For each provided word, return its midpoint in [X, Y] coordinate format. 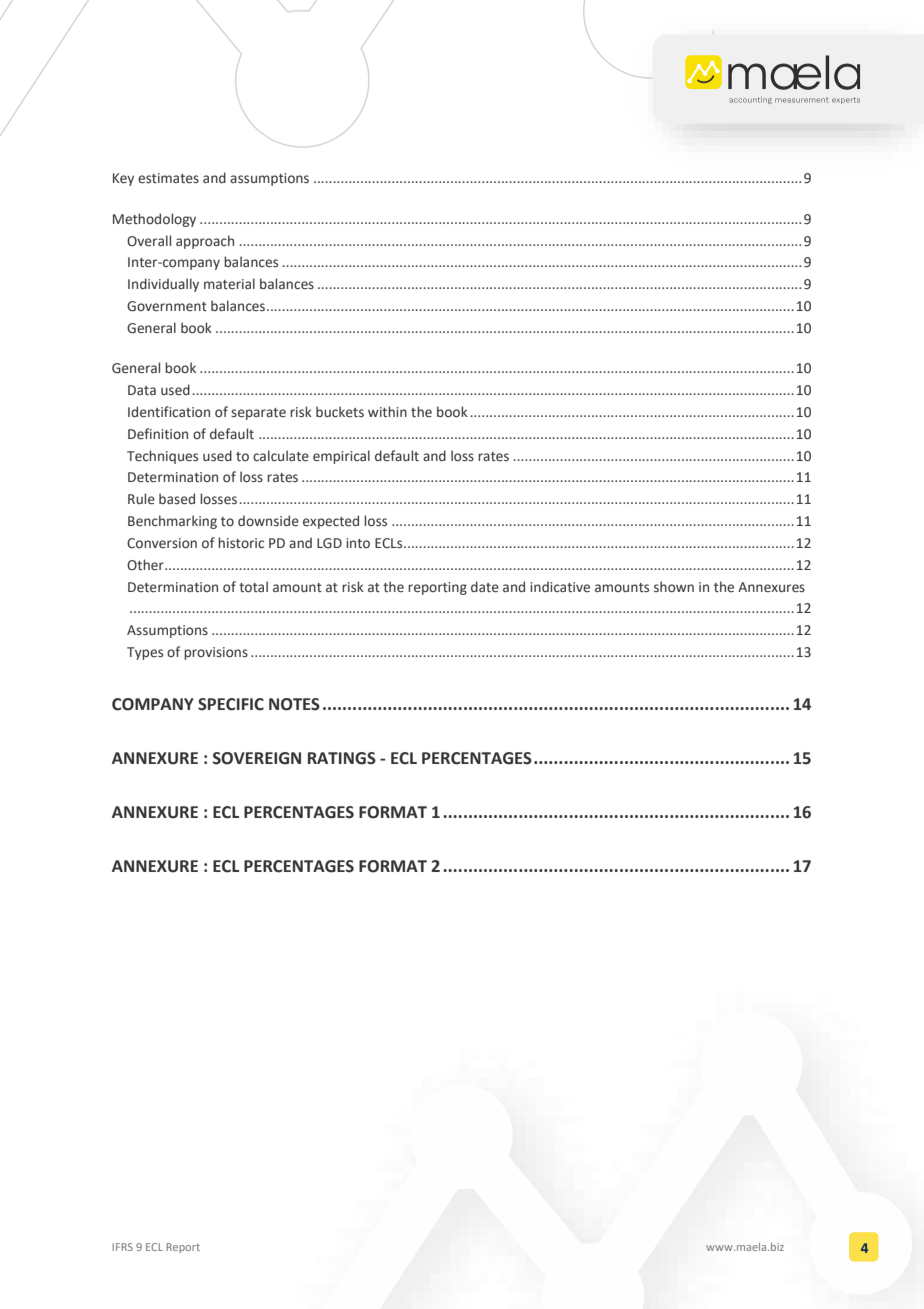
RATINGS [342, 758]
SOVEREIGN [257, 758]
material [229, 283]
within [387, 411]
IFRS [123, 1247]
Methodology [154, 220]
